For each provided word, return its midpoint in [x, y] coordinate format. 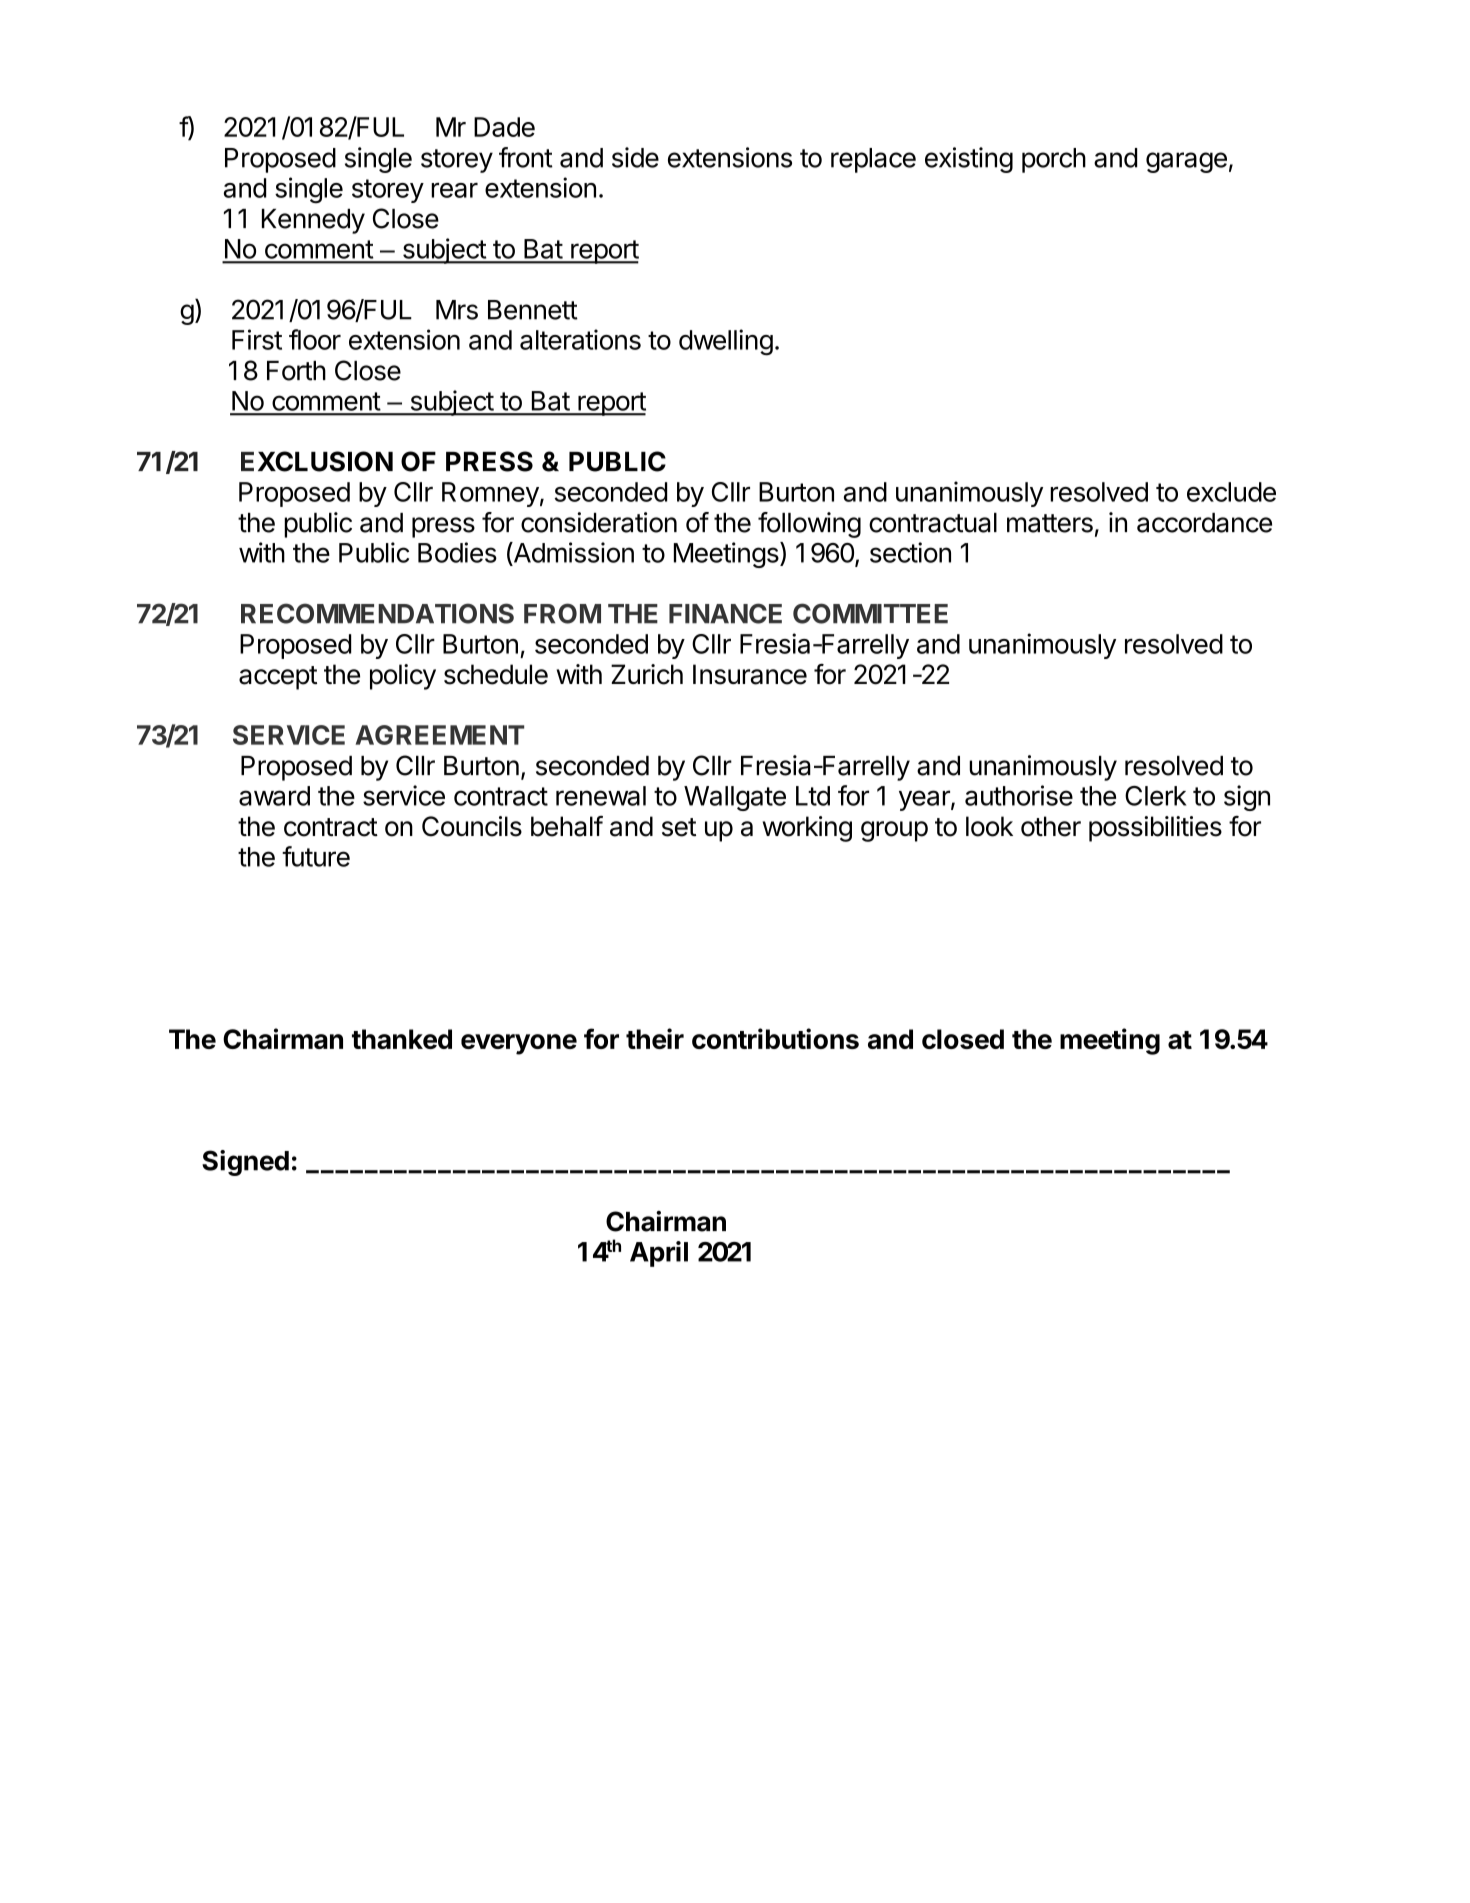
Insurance [750, 674]
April [659, 1254]
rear [454, 190]
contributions [775, 1038]
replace [873, 160]
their [655, 1038]
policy [403, 677]
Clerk [1156, 796]
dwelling [726, 342]
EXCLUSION [317, 461]
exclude [1231, 492]
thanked [402, 1039]
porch [1054, 160]
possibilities [1155, 829]
